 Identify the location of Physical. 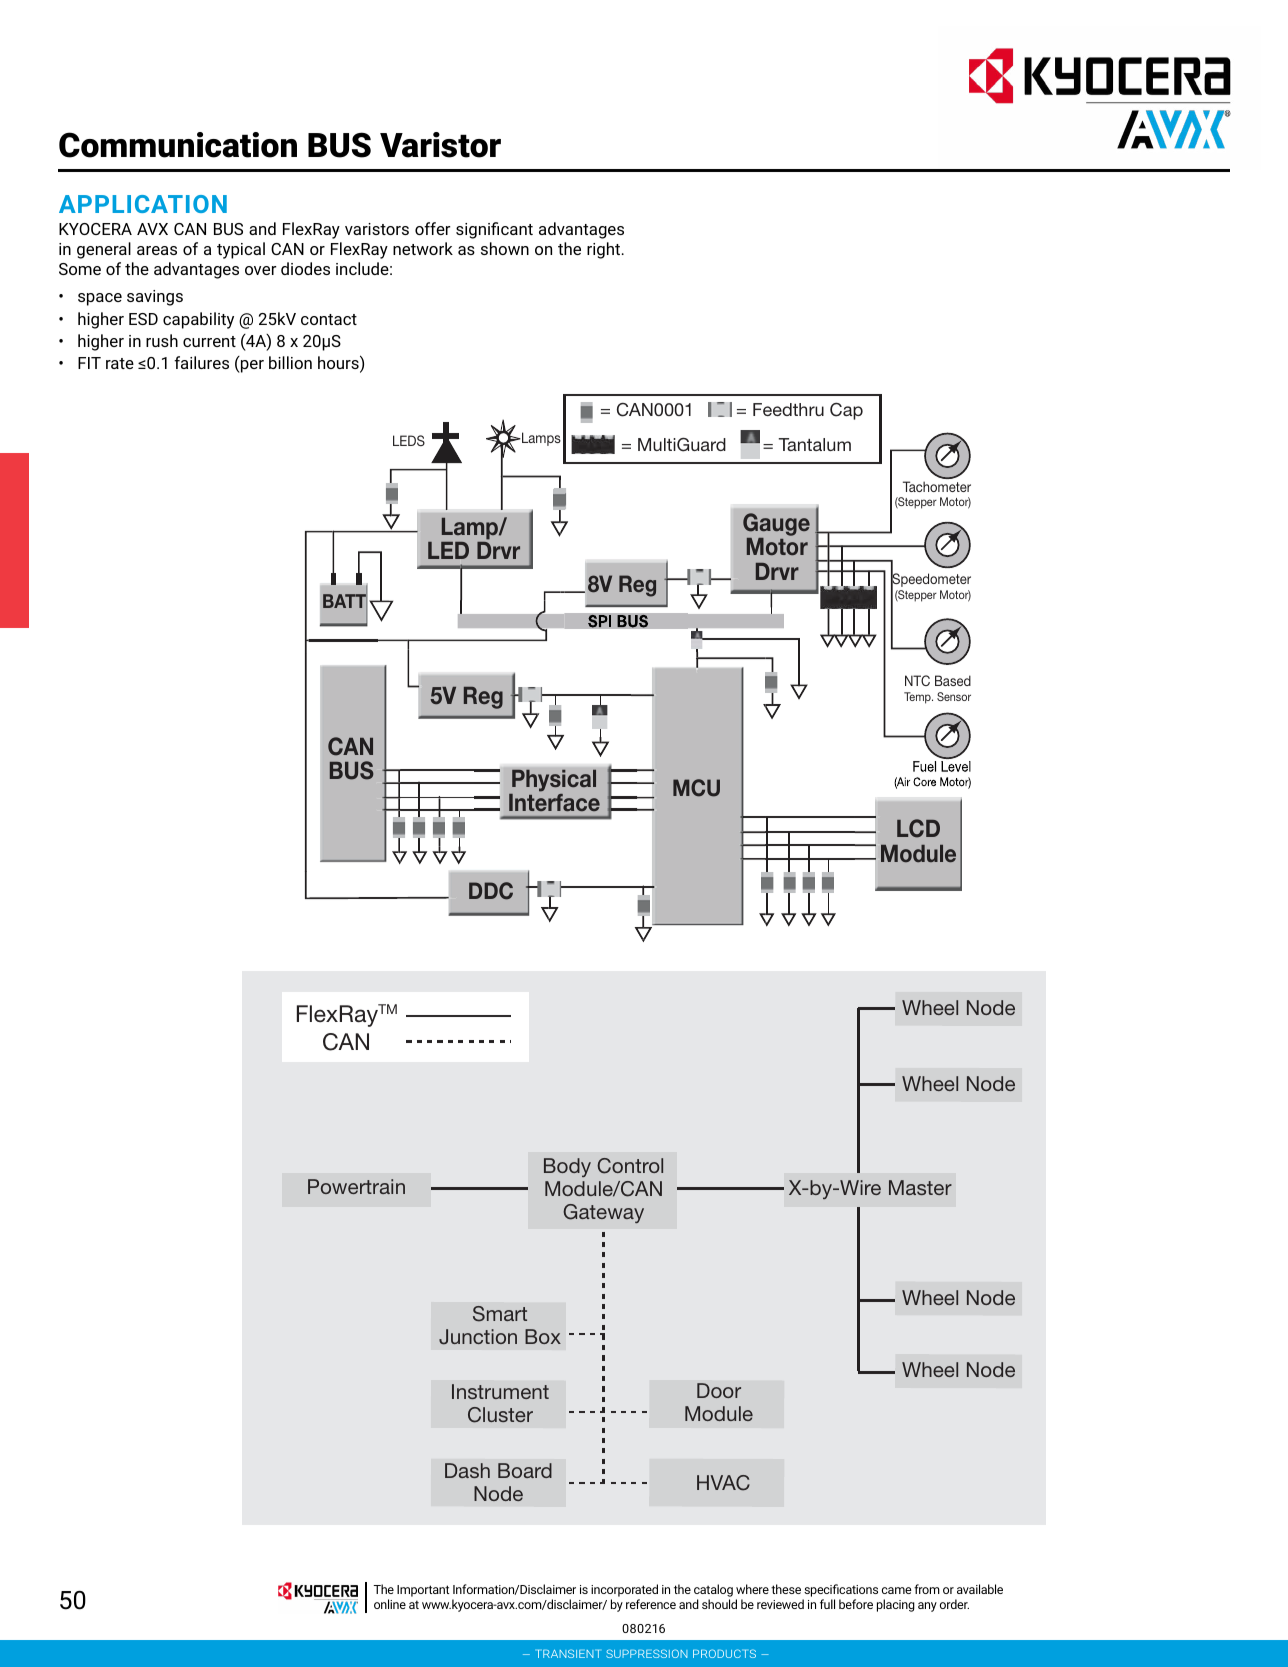
(553, 782).
